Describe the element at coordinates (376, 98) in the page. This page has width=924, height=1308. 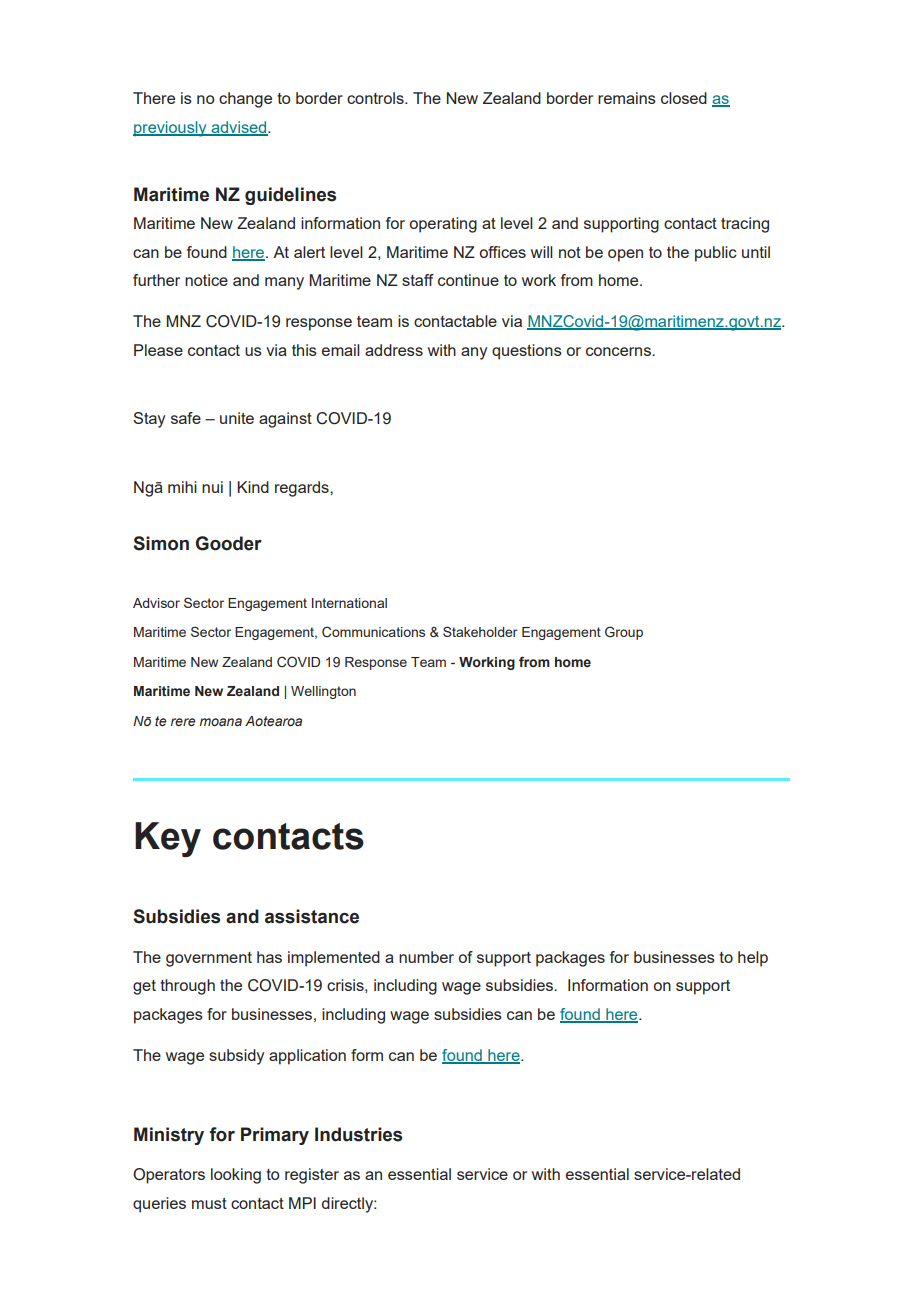
I see `controls` at that location.
